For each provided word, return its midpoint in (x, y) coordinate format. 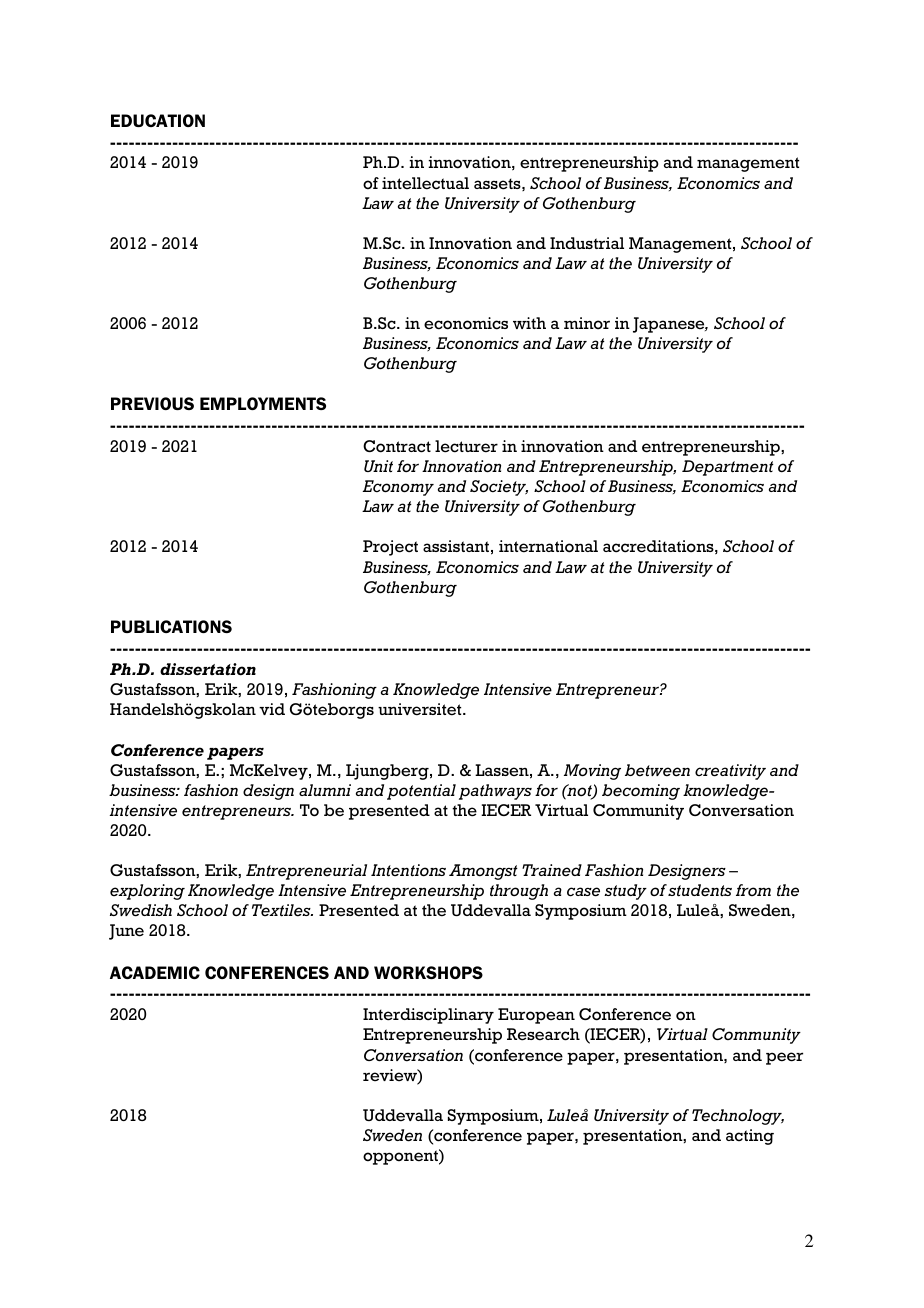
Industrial (587, 243)
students (700, 890)
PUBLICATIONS (171, 626)
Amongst (483, 872)
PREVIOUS (152, 403)
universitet (421, 709)
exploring (147, 892)
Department (728, 468)
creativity (730, 772)
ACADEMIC (155, 972)
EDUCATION (158, 120)
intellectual (425, 183)
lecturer (466, 446)
